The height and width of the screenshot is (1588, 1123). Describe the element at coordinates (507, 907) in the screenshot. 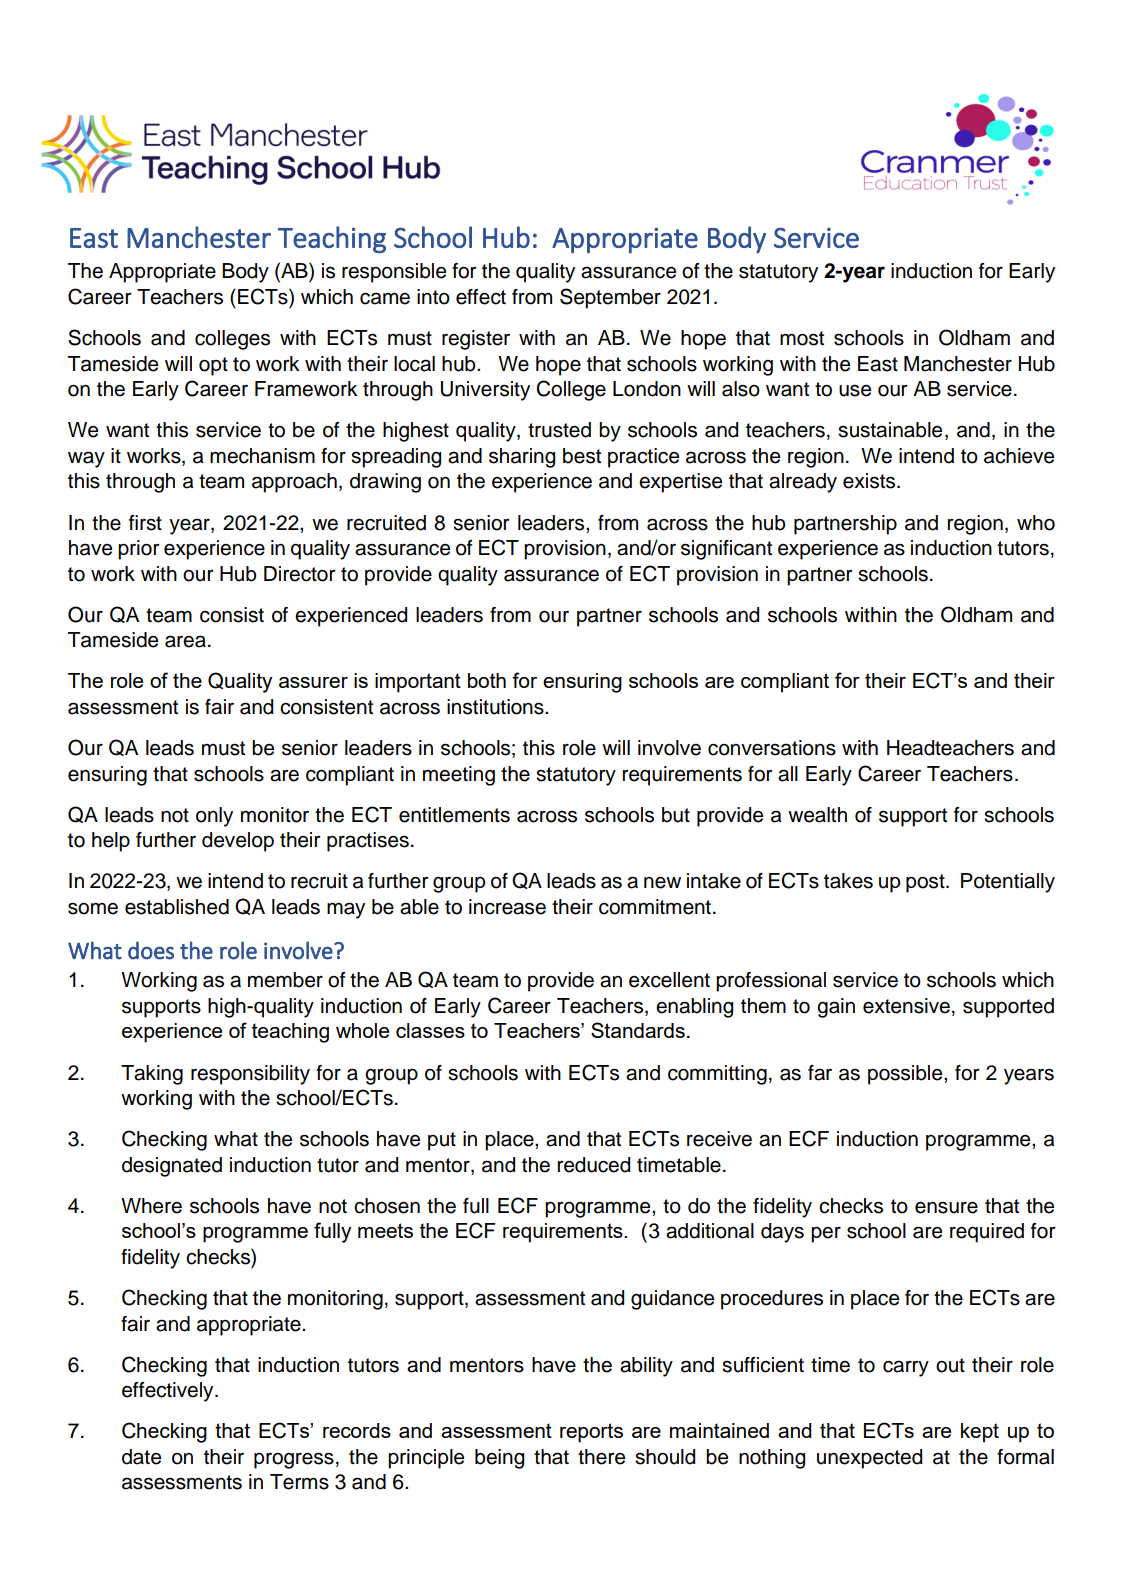

I see `increase` at that location.
